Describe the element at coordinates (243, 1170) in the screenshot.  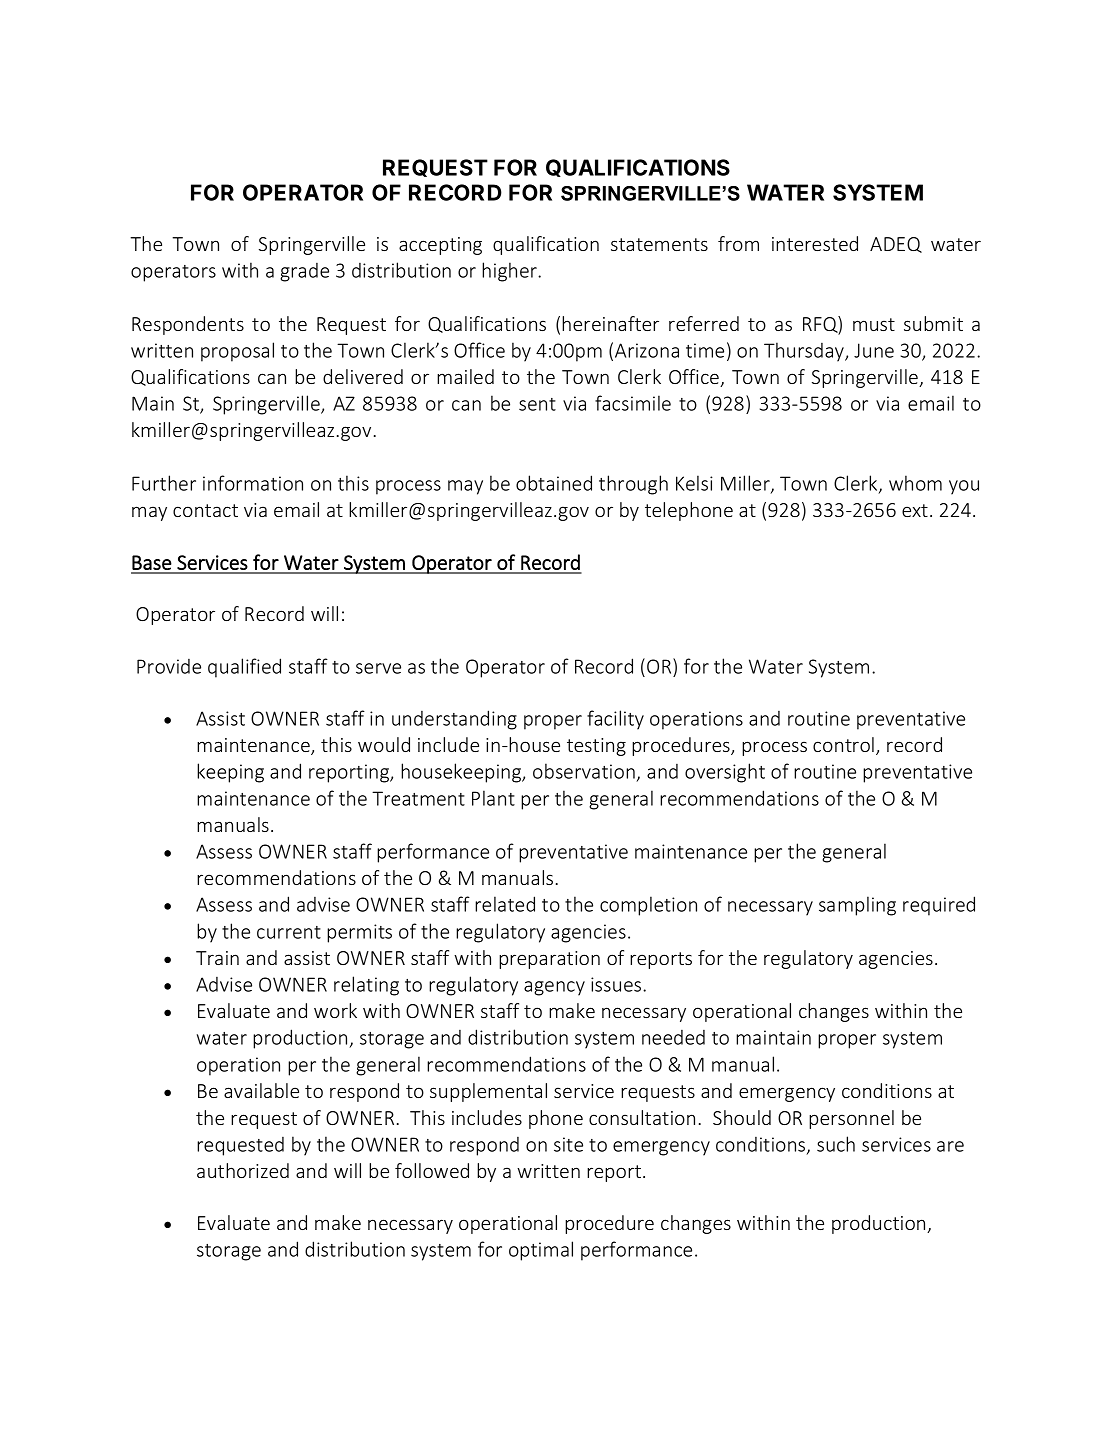
I see `authorized` at that location.
